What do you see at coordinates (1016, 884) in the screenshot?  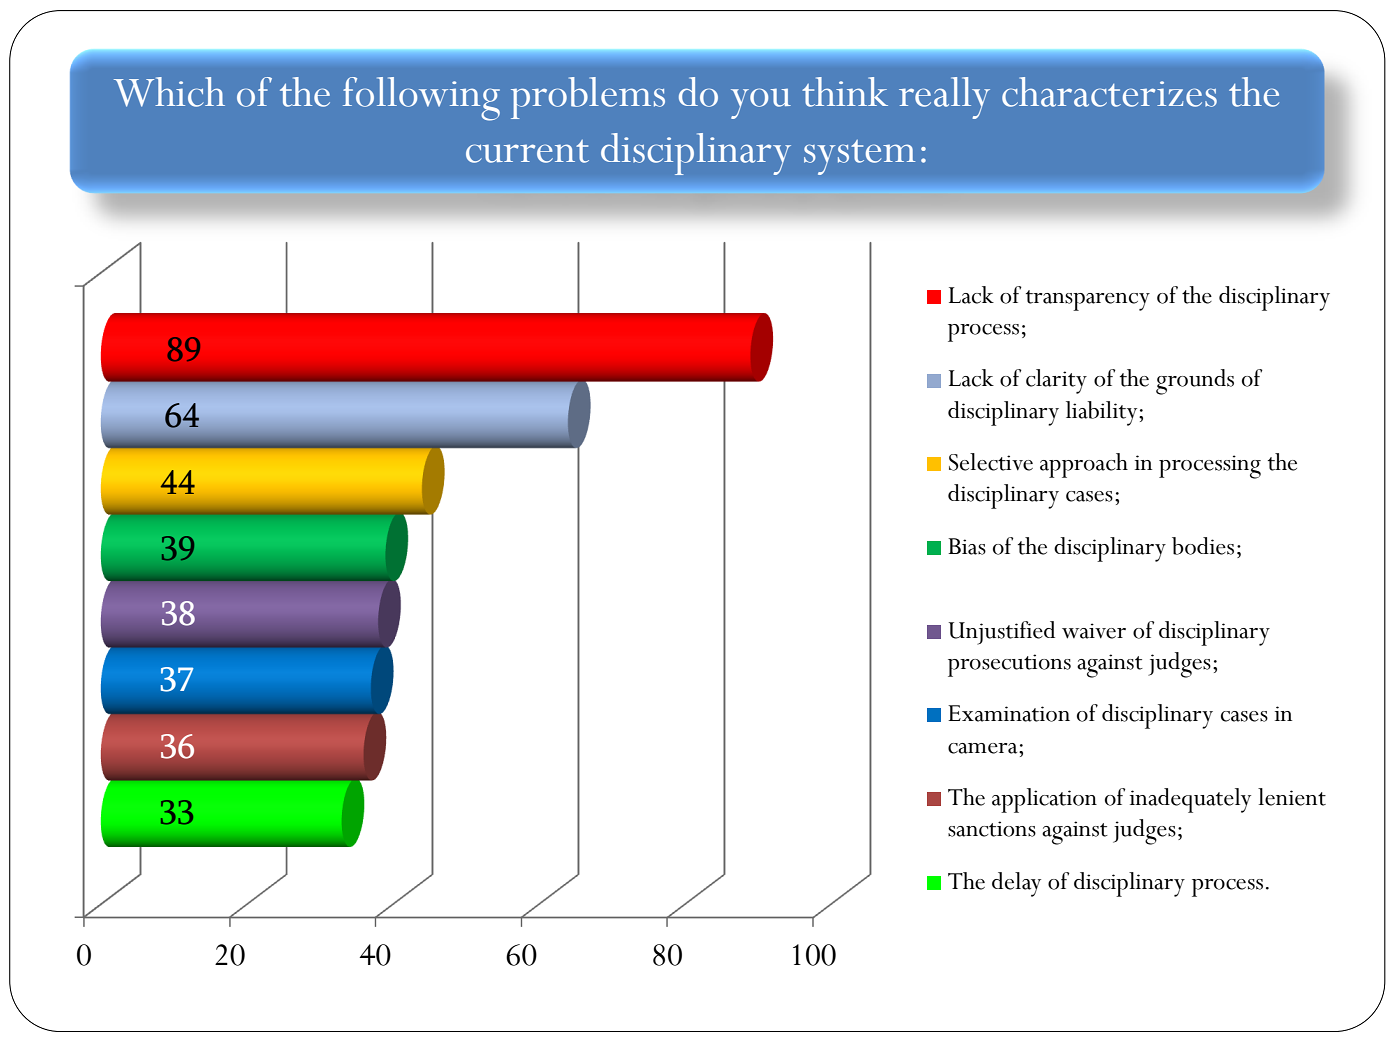 I see `delay` at bounding box center [1016, 884].
